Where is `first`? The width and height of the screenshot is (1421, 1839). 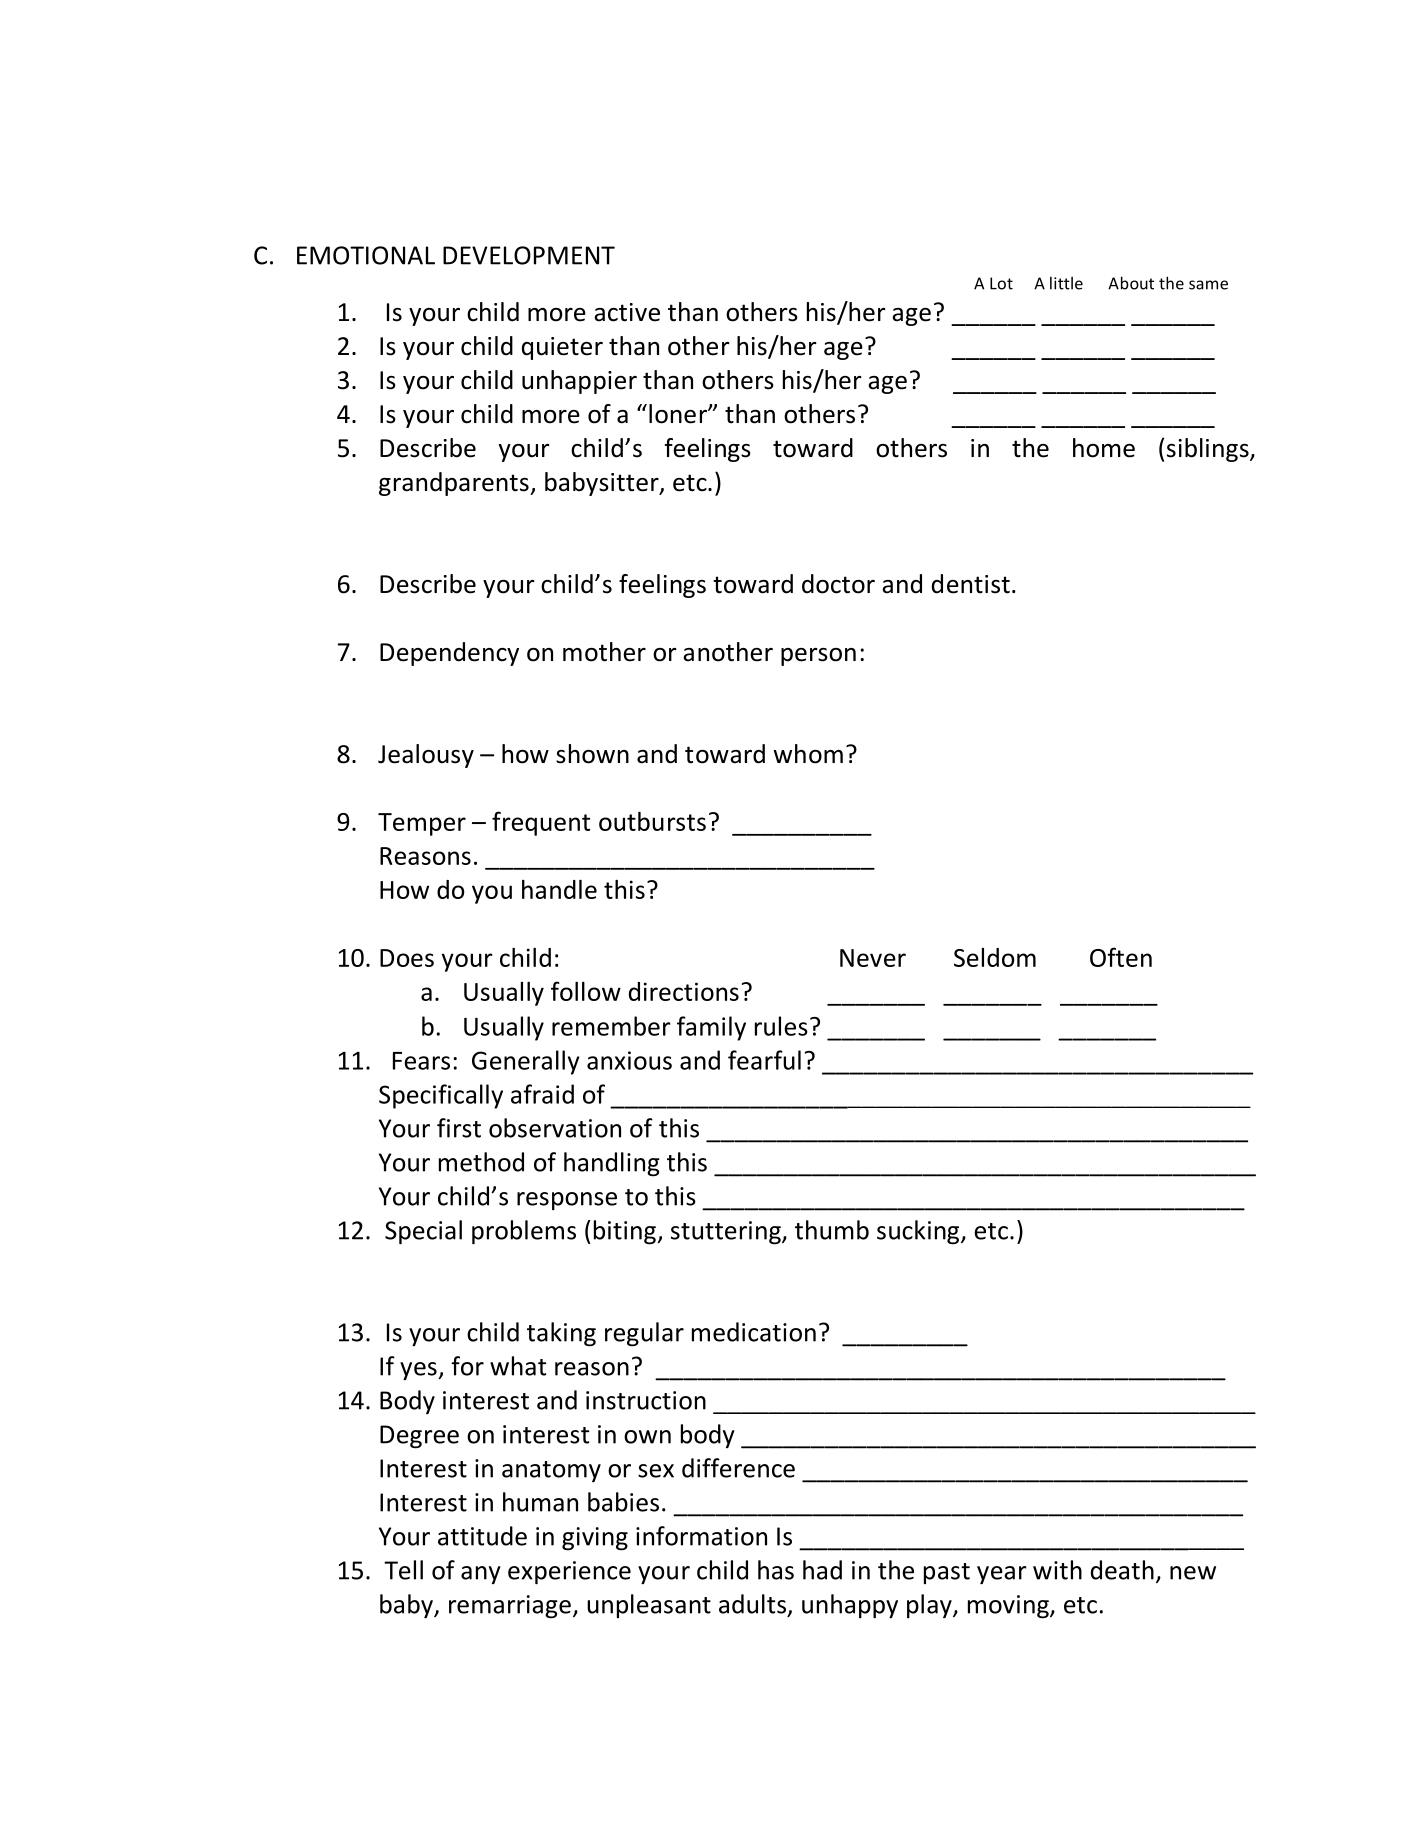 first is located at coordinates (459, 1128).
